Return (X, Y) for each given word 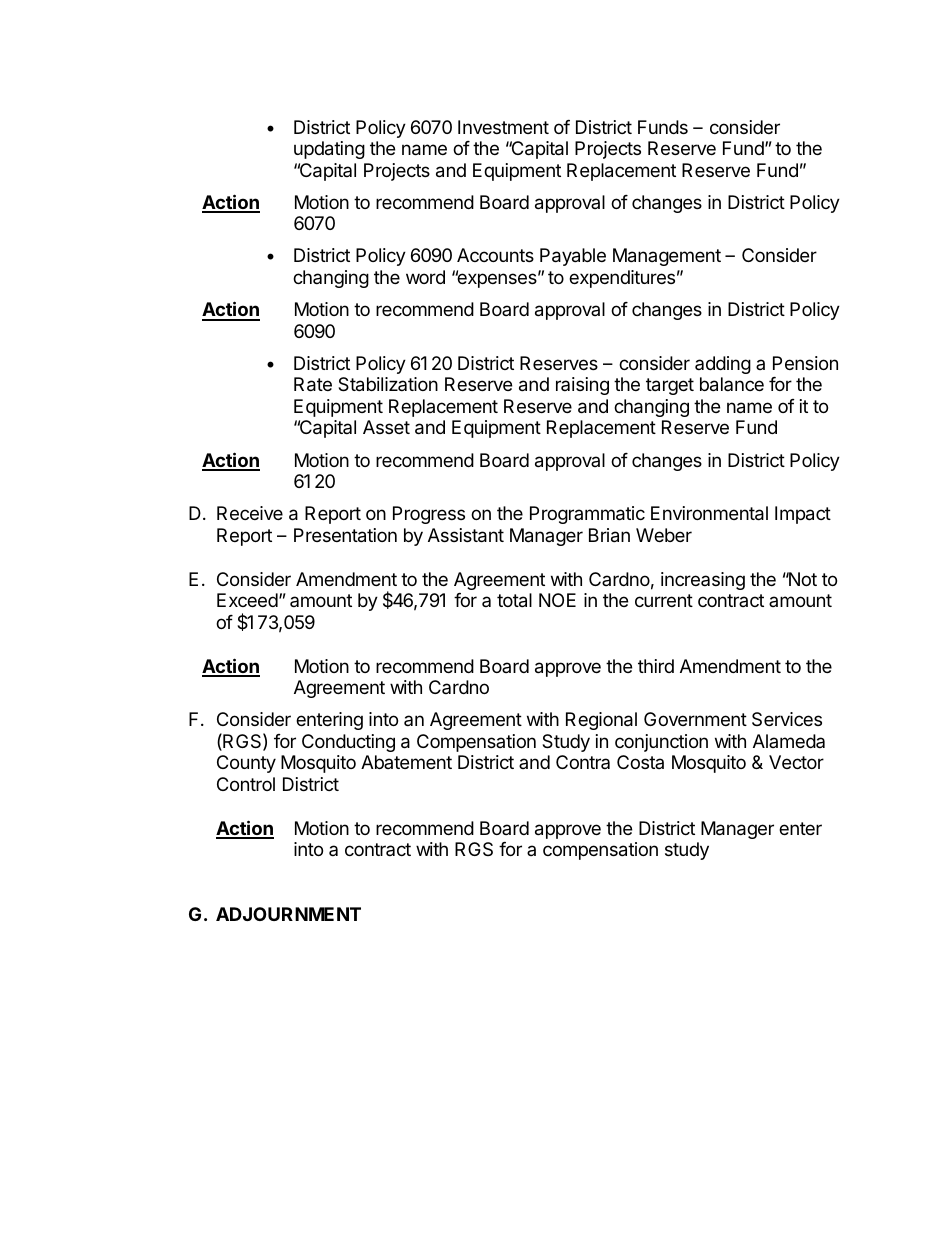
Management (667, 257)
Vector (796, 762)
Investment (503, 127)
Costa (640, 762)
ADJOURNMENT (288, 914)
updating (329, 150)
